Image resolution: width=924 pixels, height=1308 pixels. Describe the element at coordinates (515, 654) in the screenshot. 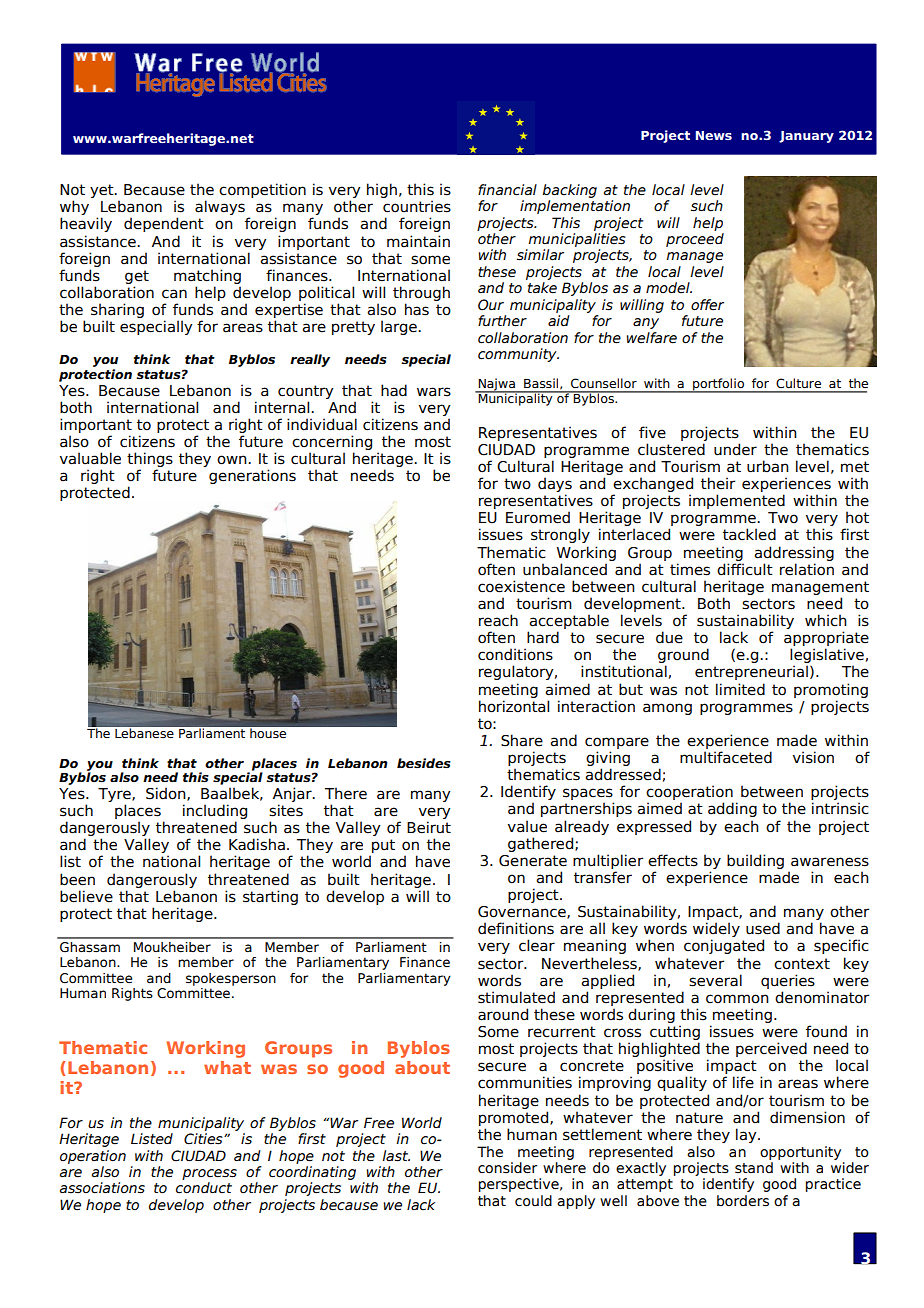

I see `conditions` at that location.
